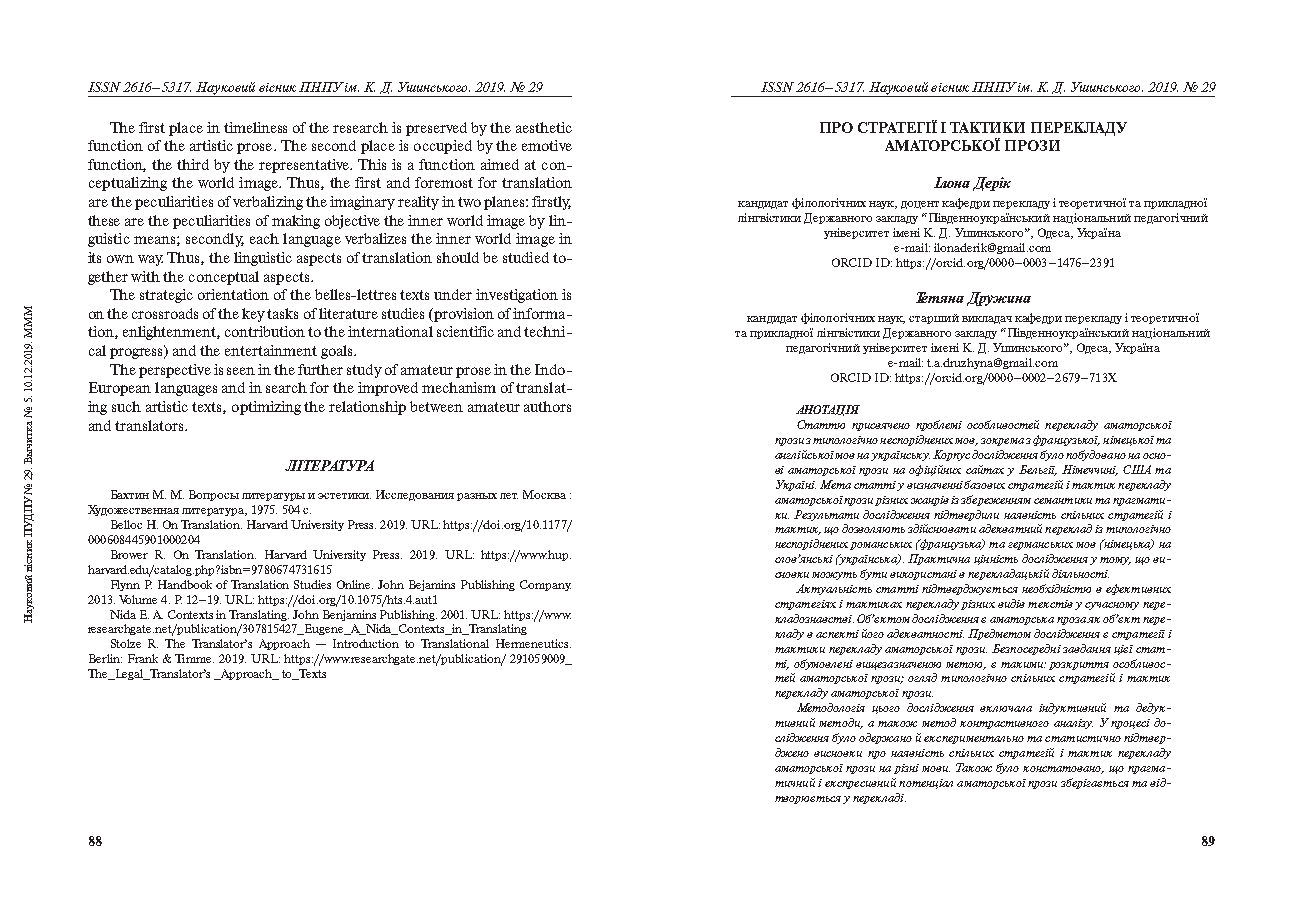  Describe the element at coordinates (143, 658) in the screenshot. I see `Frank` at that location.
